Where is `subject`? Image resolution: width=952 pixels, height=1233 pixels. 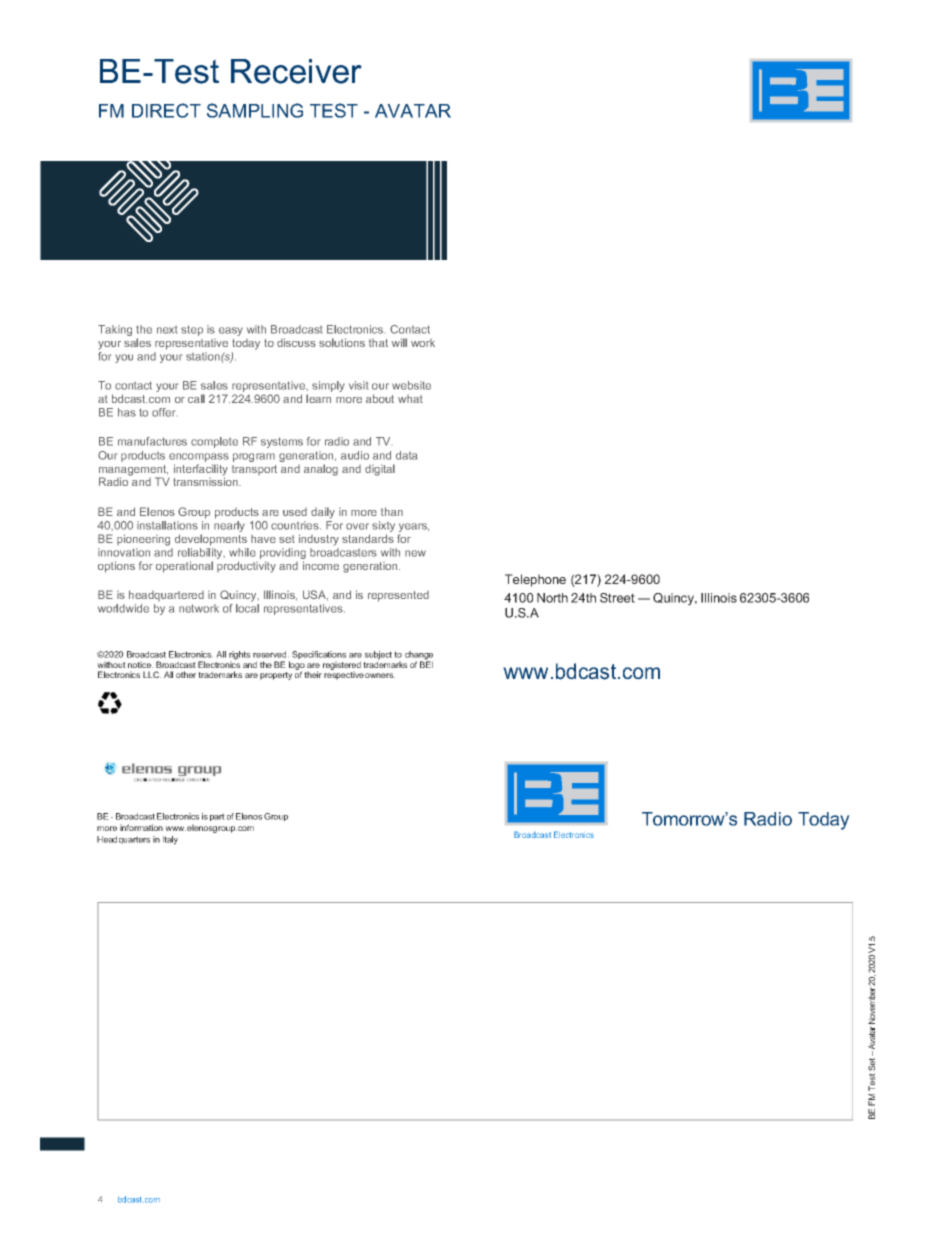
subject is located at coordinates (378, 656).
